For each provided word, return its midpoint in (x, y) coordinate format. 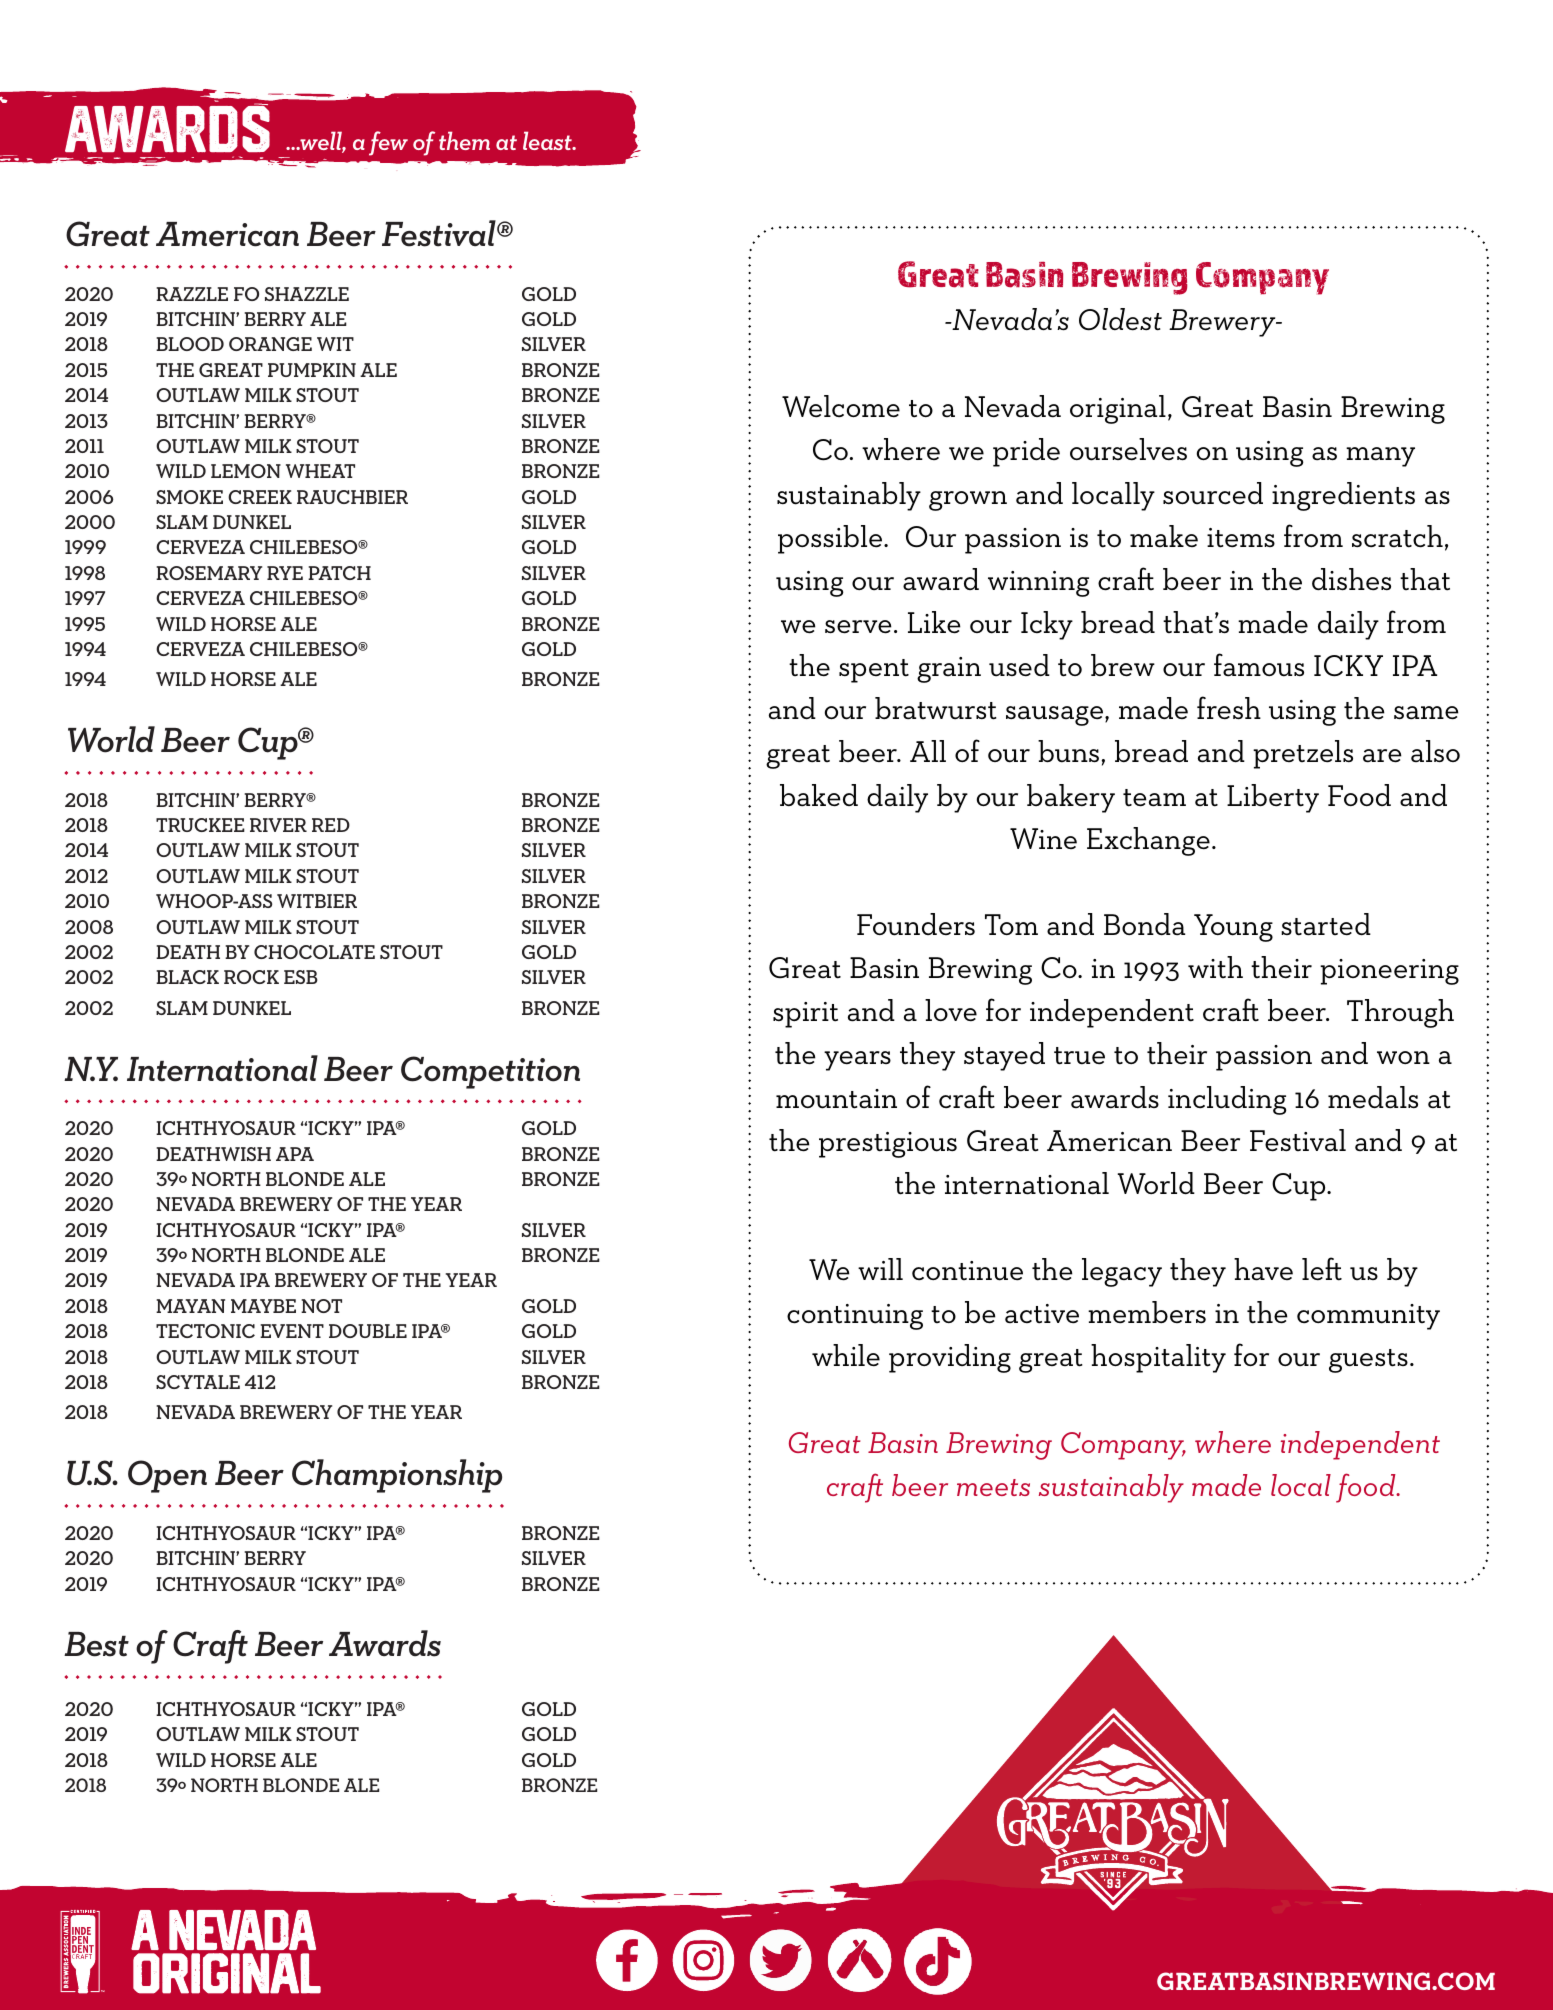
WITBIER (317, 901)
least (548, 140)
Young (1233, 928)
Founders (916, 924)
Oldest (1120, 319)
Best (96, 1644)
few (388, 143)
